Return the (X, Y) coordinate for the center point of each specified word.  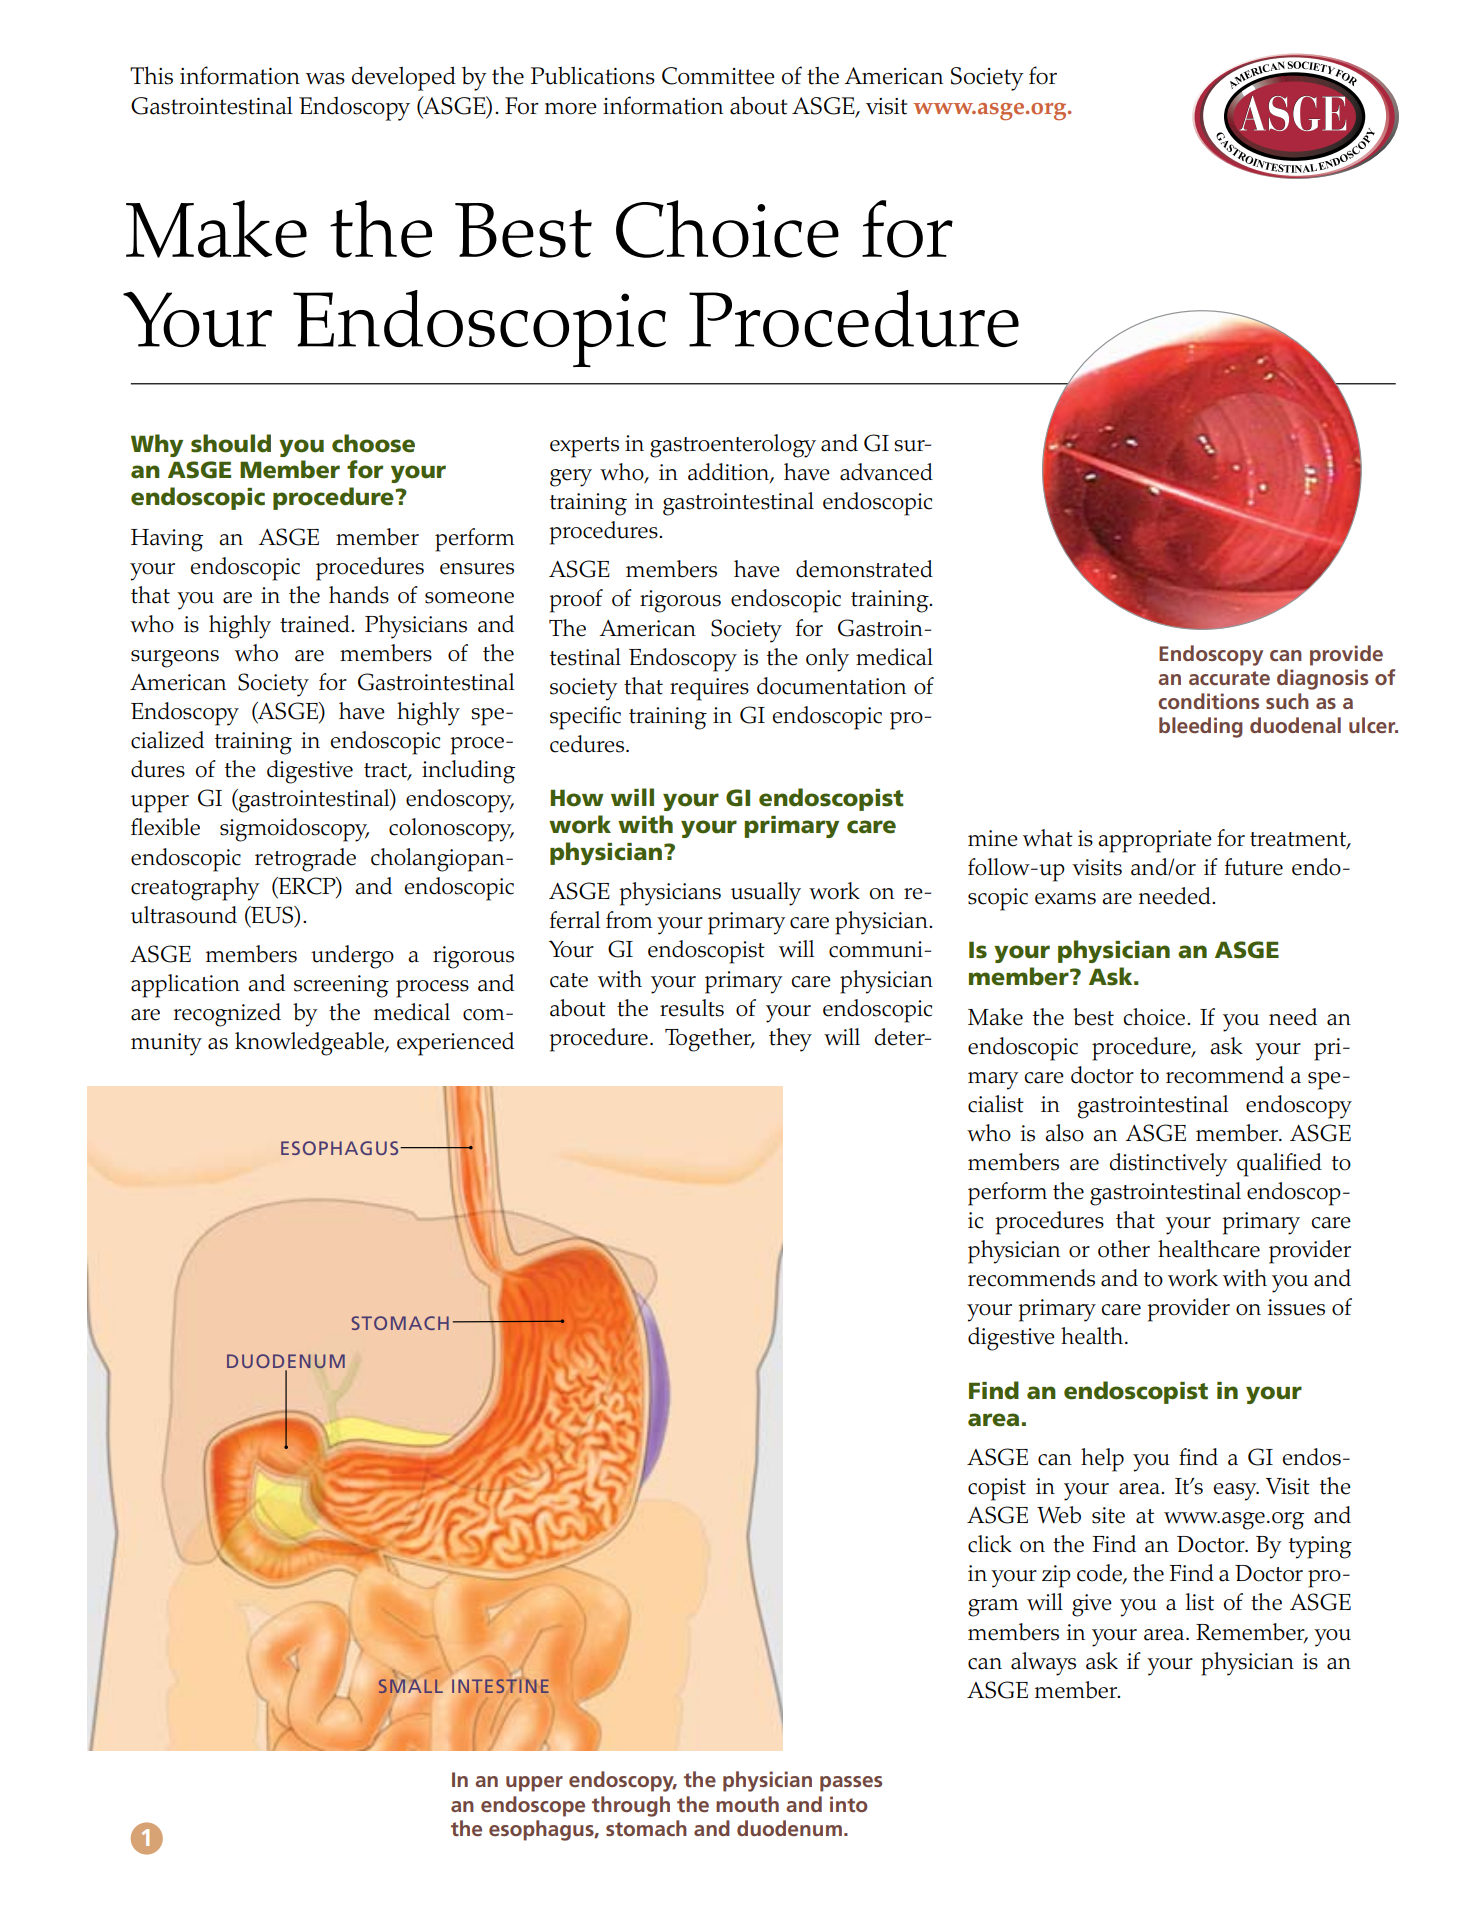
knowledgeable (310, 1044)
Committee (718, 76)
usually (766, 894)
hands (359, 595)
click (990, 1544)
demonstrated (864, 569)
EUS (272, 915)
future (1254, 867)
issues (1296, 1307)
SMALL (411, 1686)
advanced (886, 472)
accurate (1229, 678)
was (325, 79)
